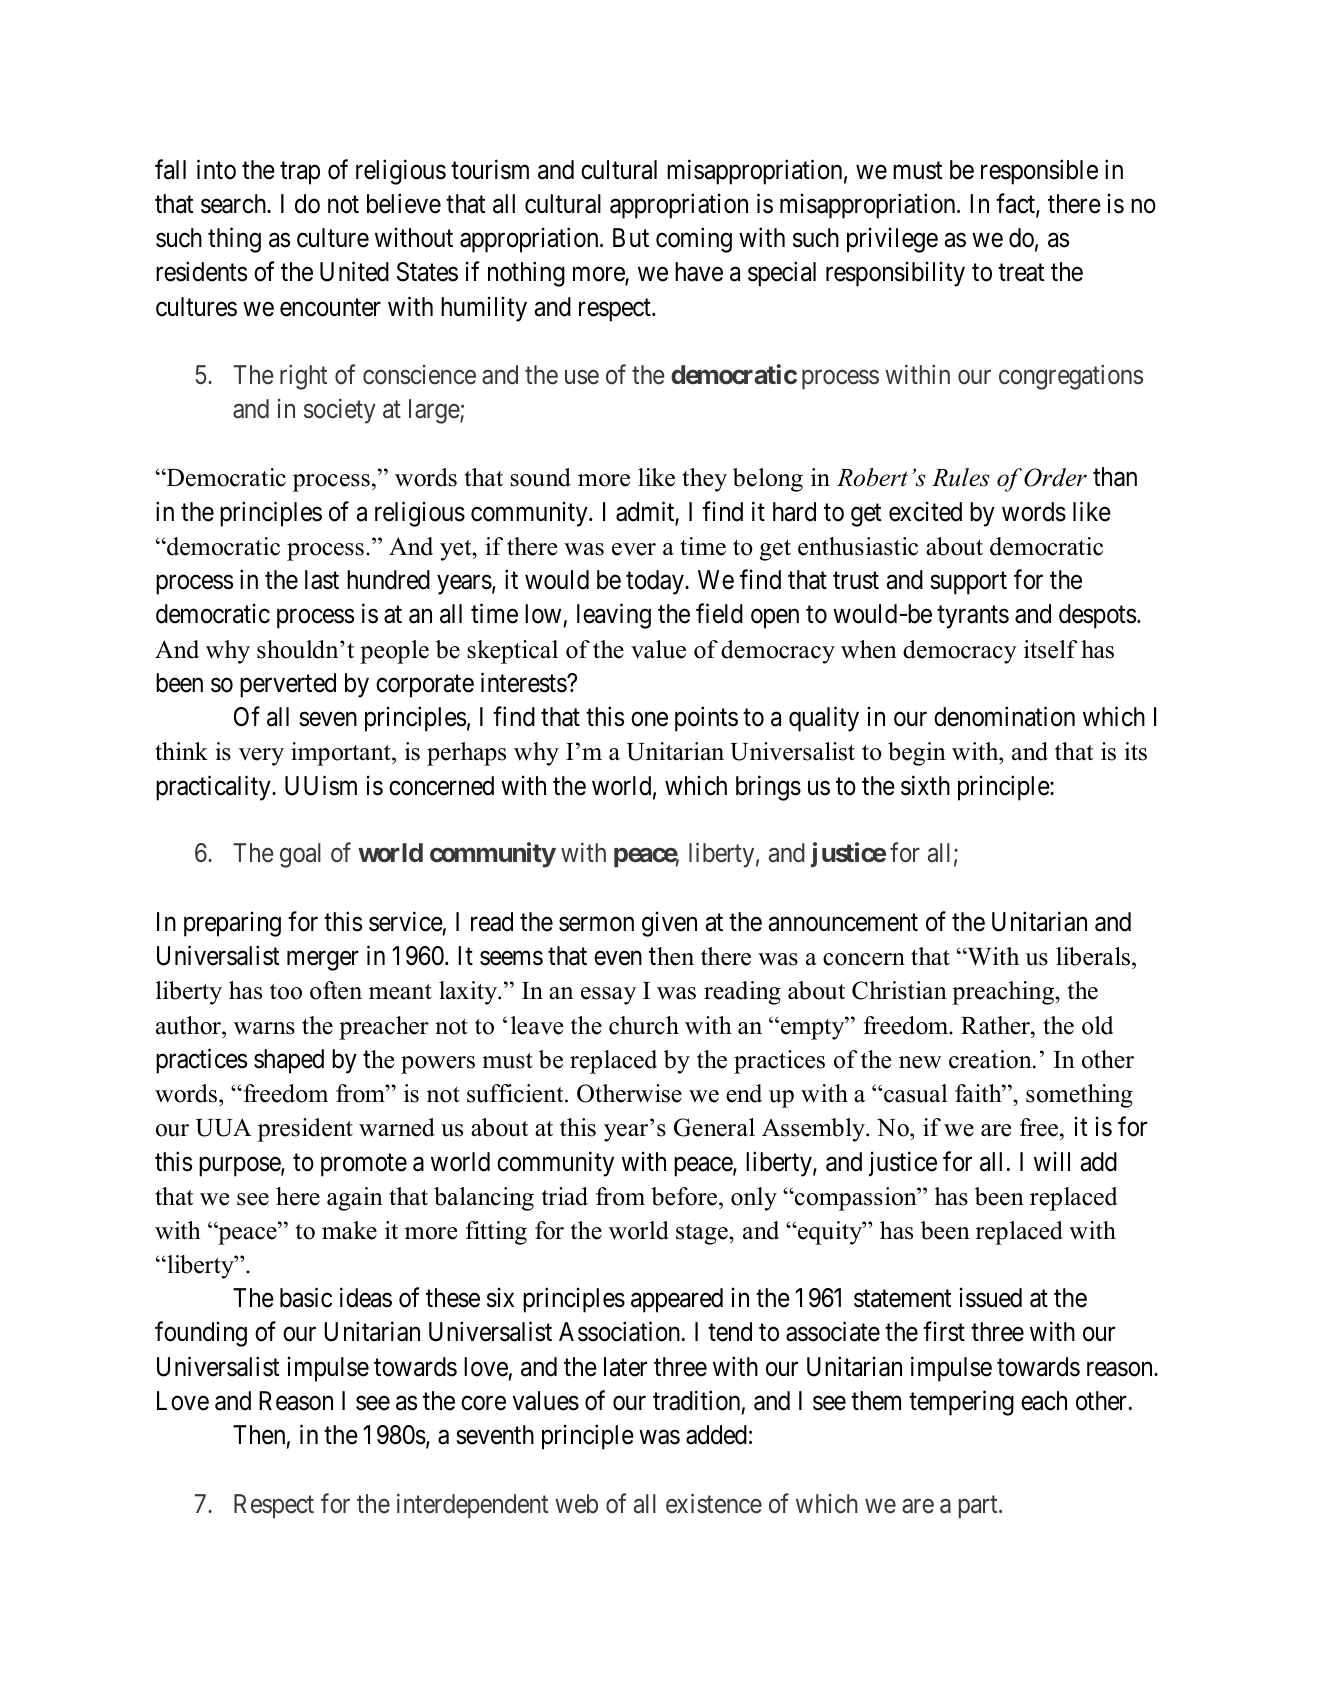 This page has width=1318, height=1706. Describe the element at coordinates (1052, 1161) in the page. I see `will` at that location.
